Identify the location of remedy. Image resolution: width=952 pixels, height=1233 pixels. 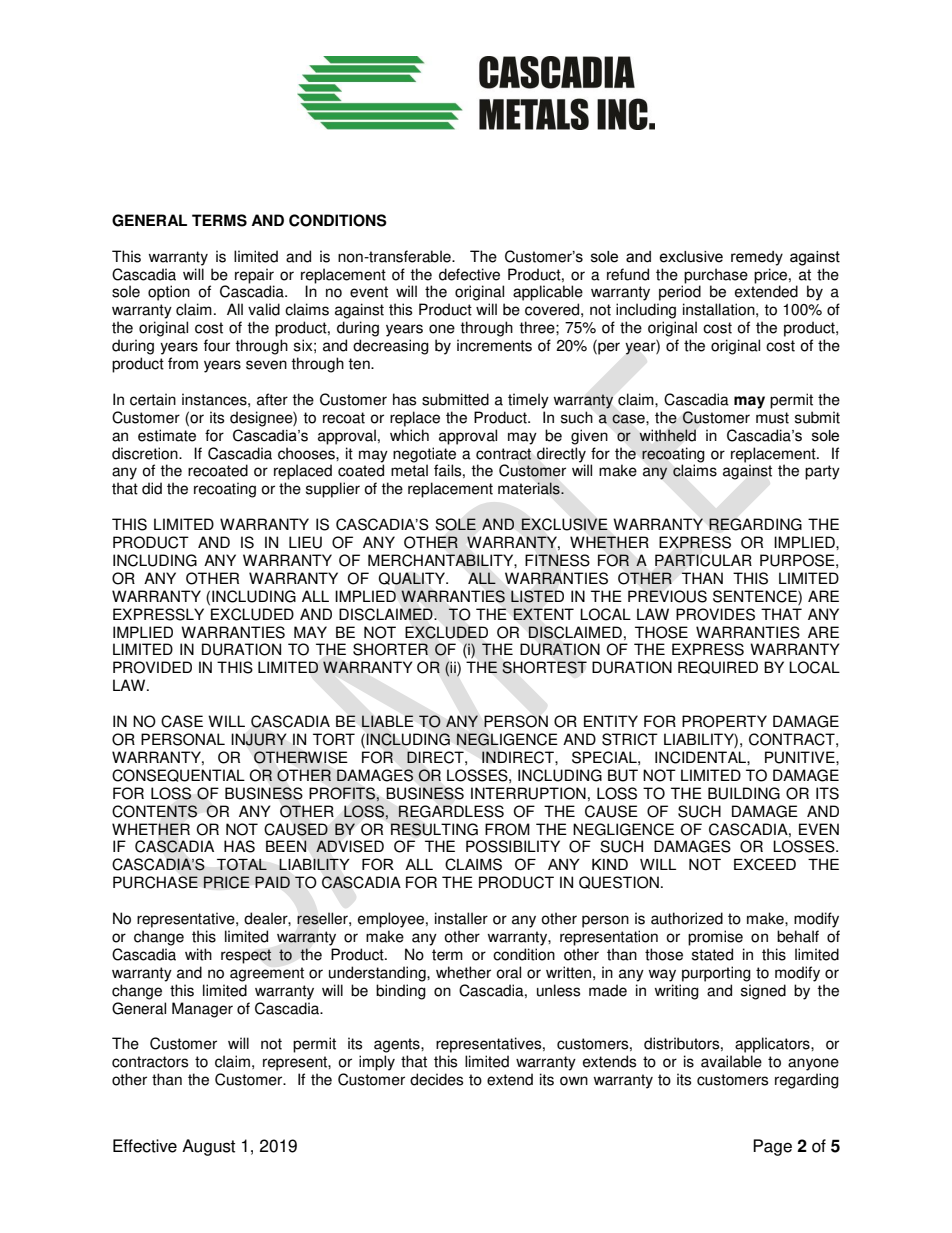
(757, 258).
